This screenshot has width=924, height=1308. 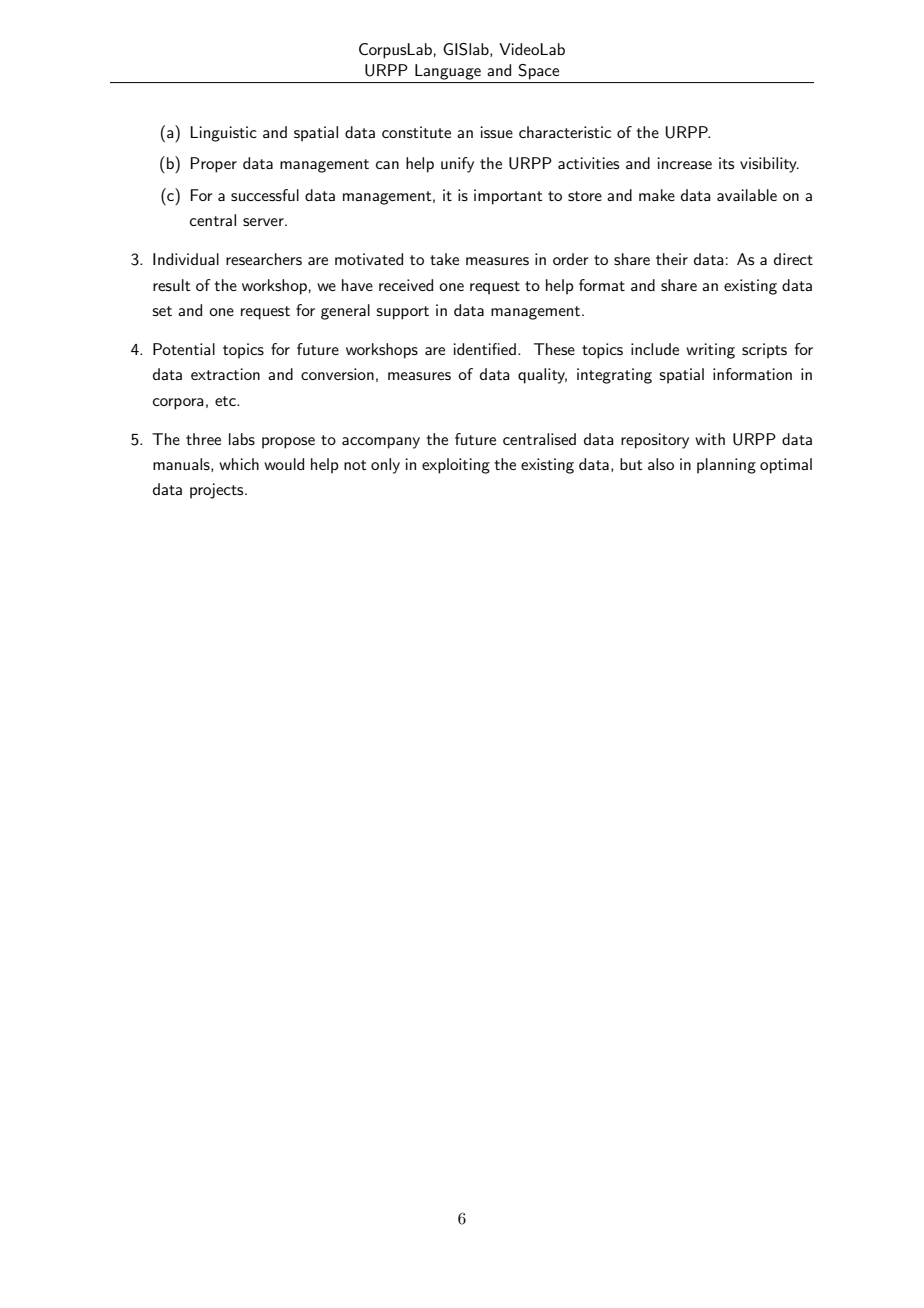 I want to click on identified, so click(x=484, y=349).
